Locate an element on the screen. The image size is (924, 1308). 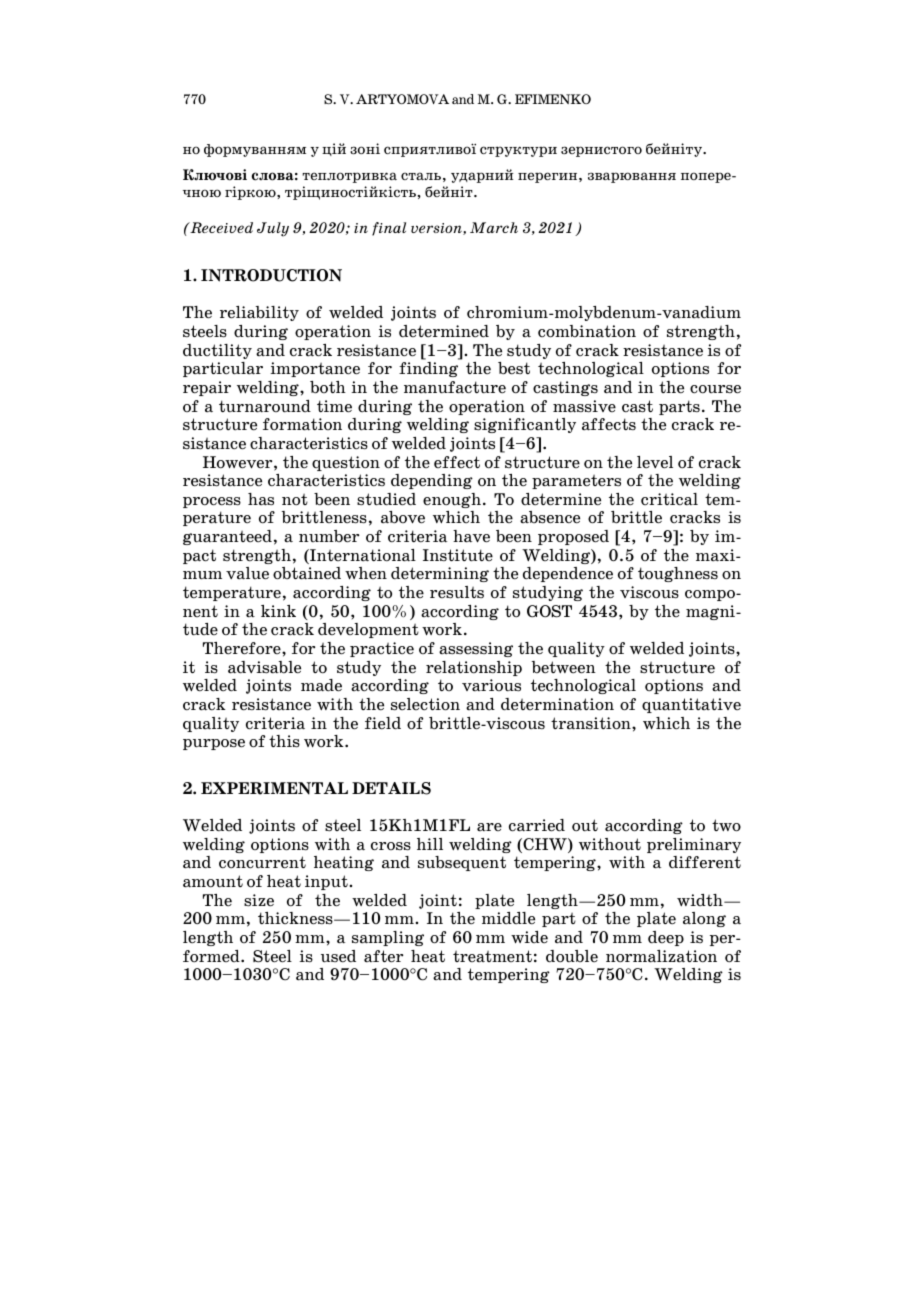
this is located at coordinates (284, 741).
